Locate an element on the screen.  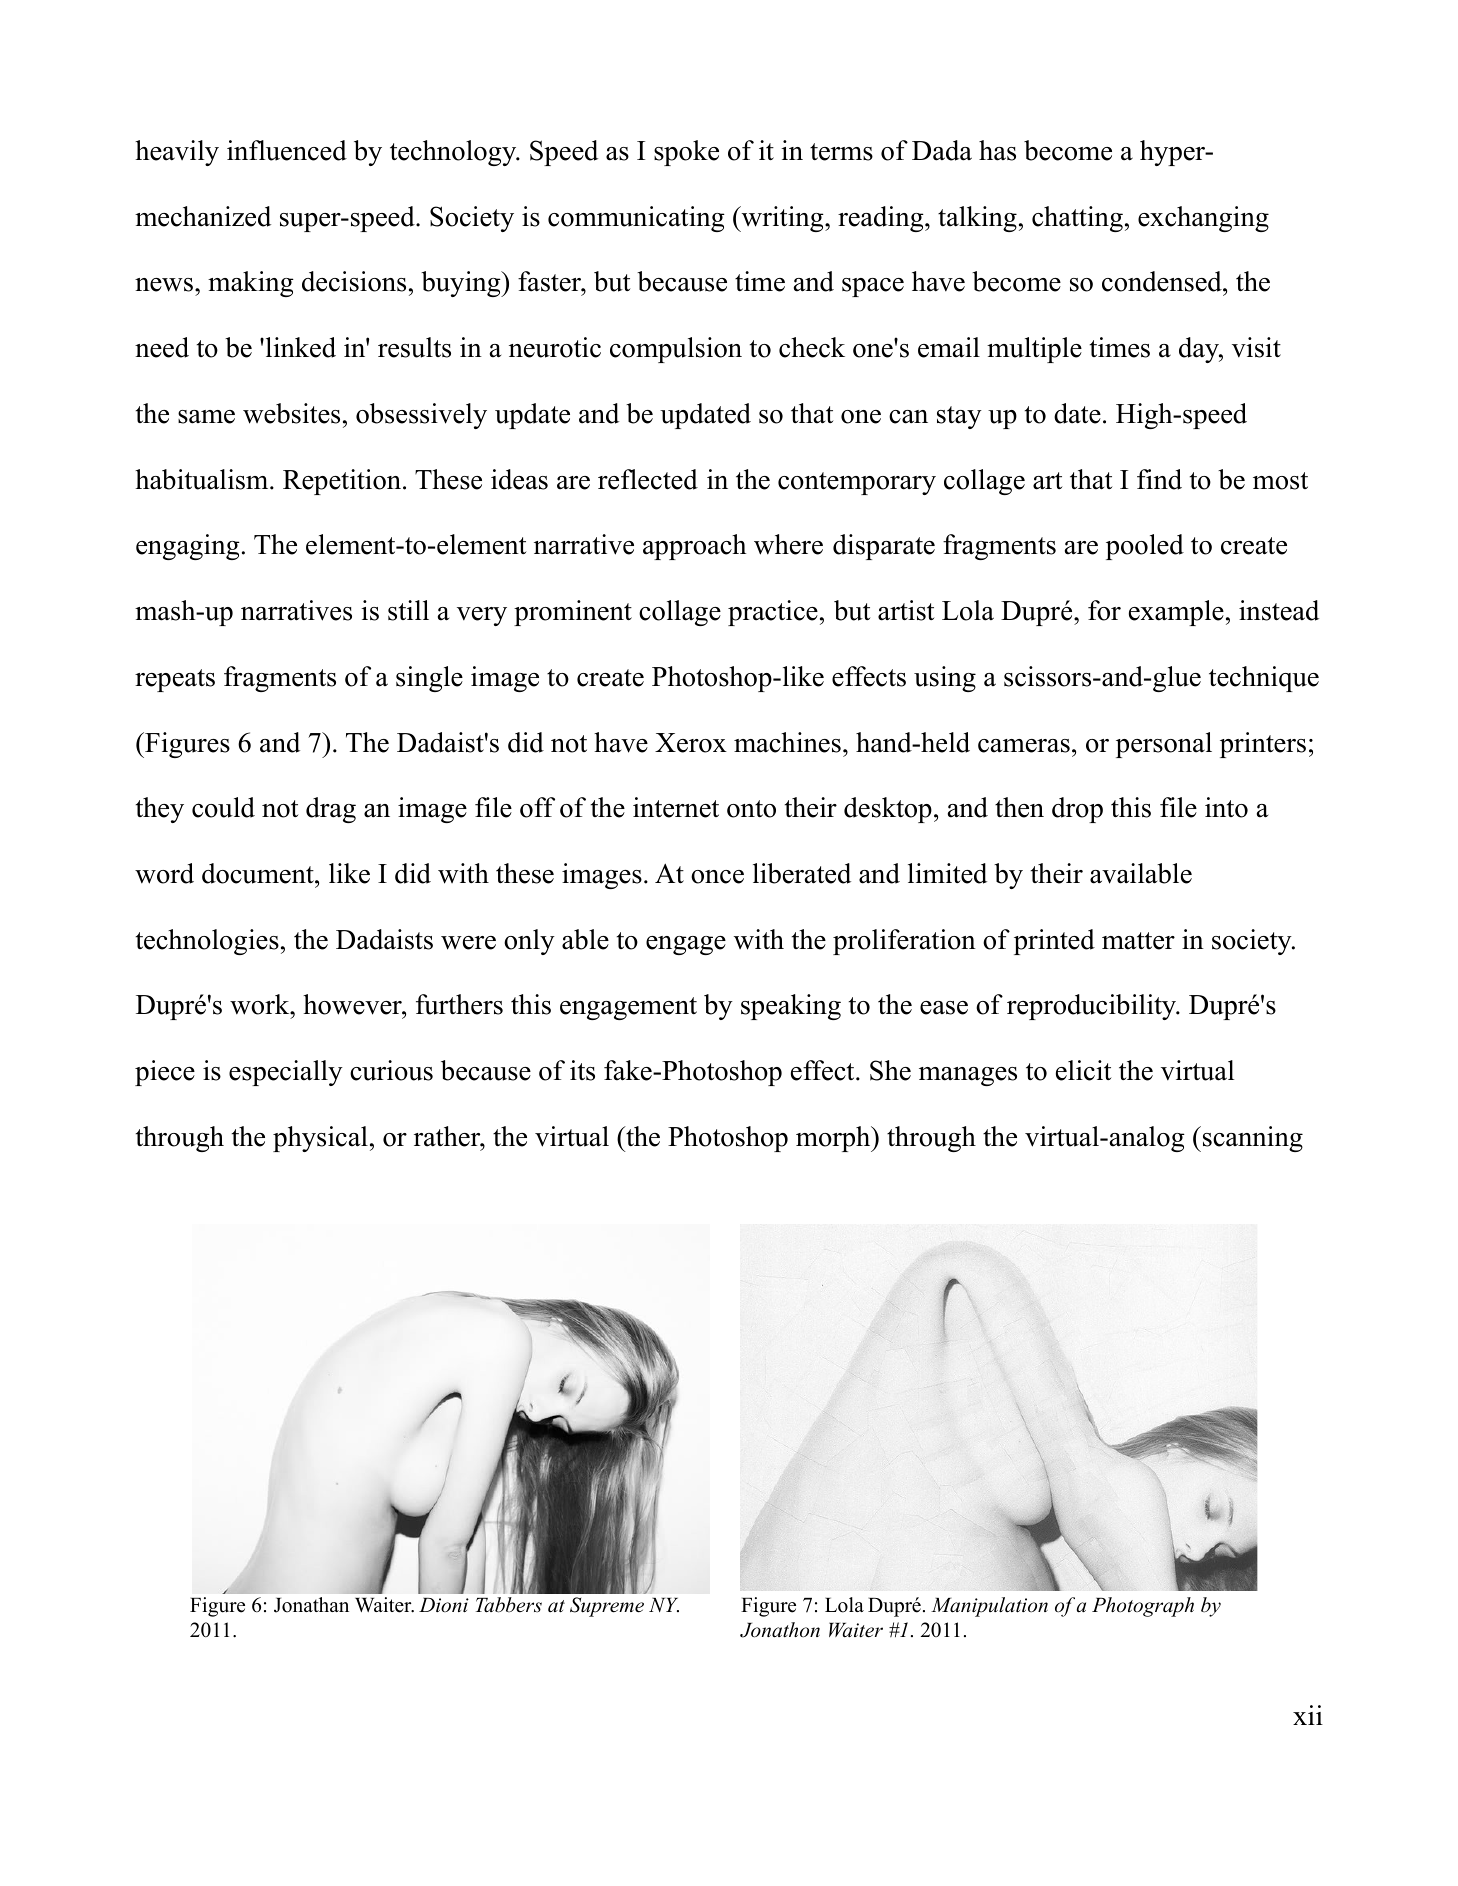
Jonathan is located at coordinates (311, 1605).
